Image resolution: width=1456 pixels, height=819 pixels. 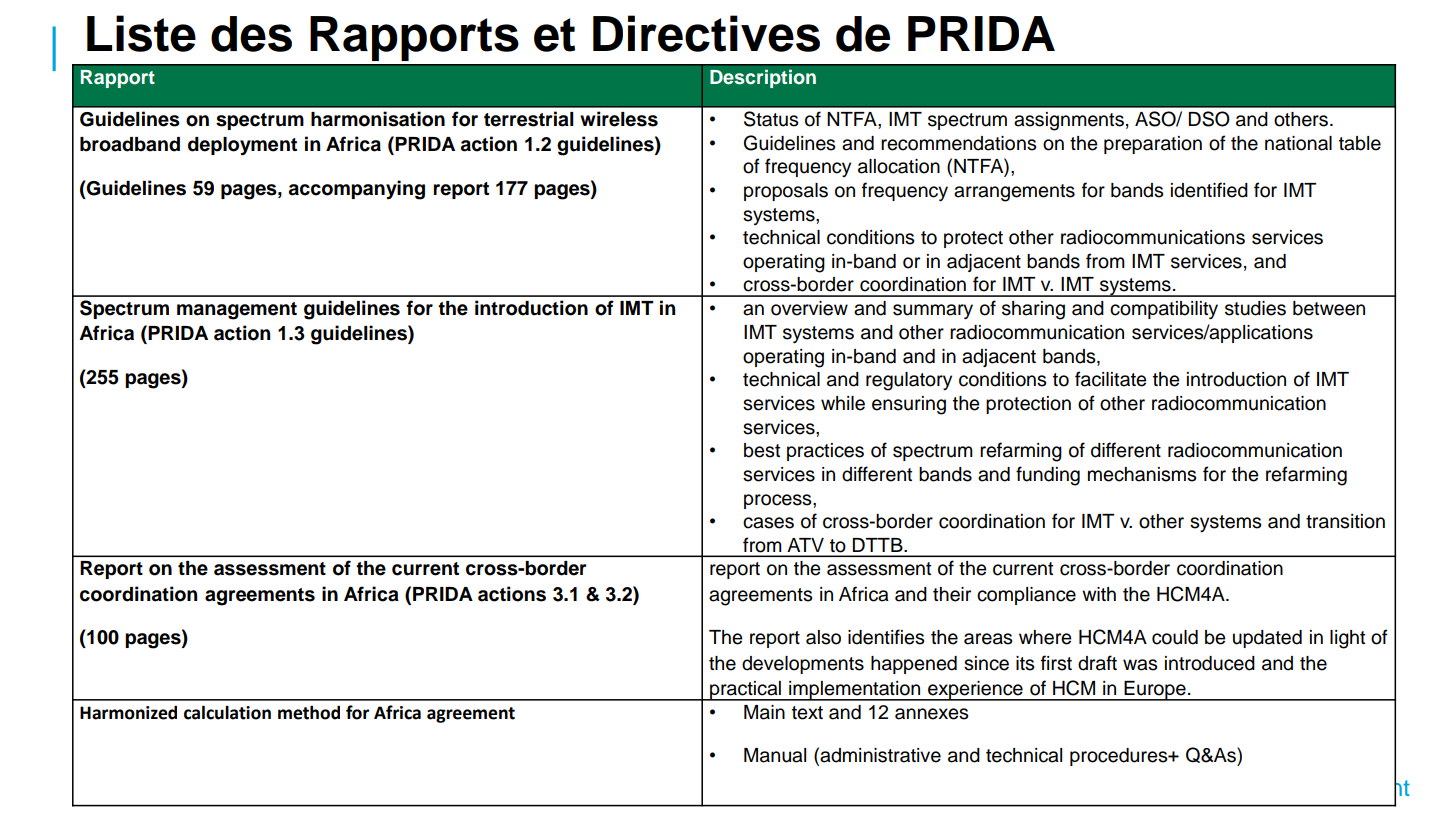 What do you see at coordinates (237, 311) in the screenshot?
I see `management` at bounding box center [237, 311].
